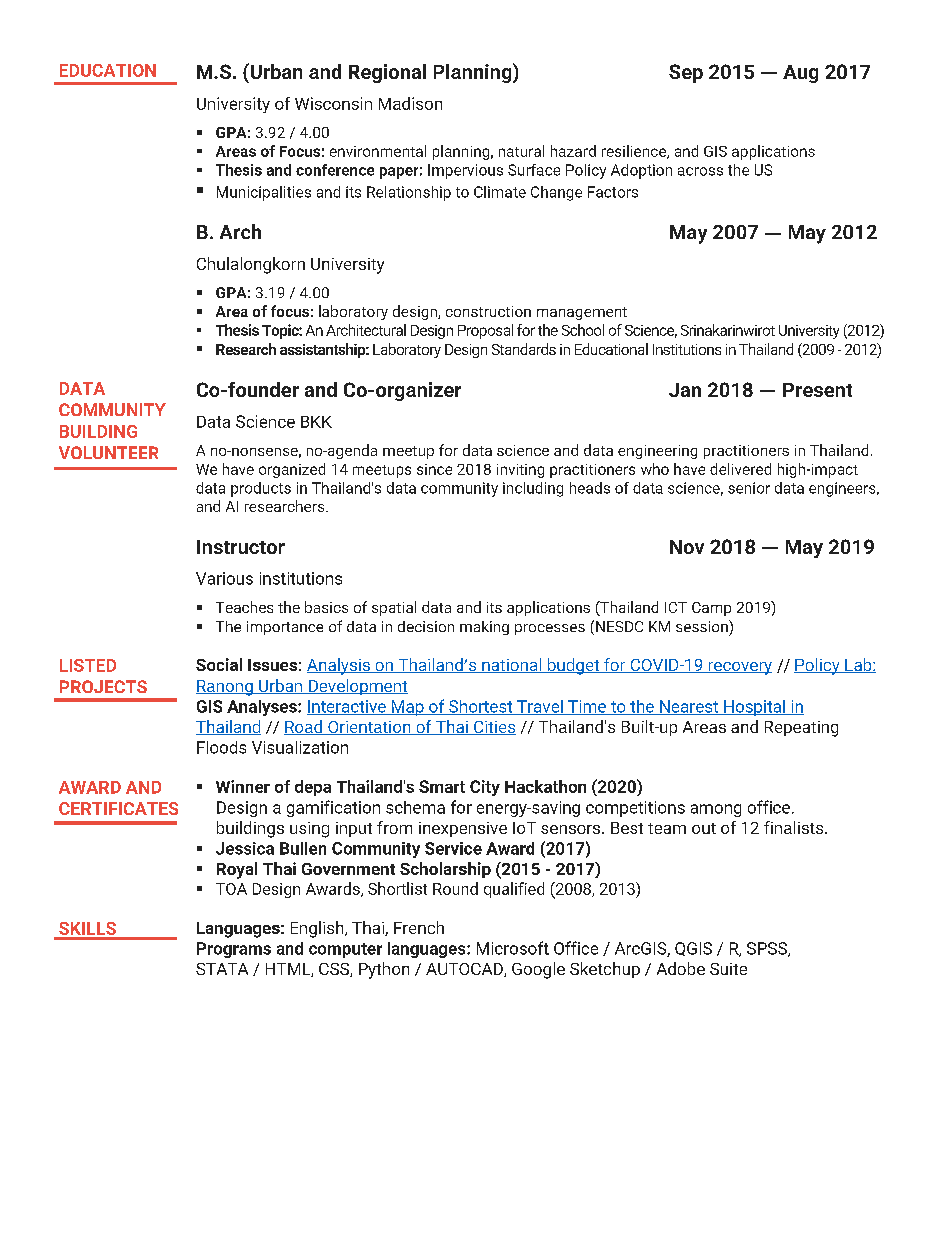 The height and width of the screenshot is (1233, 952). Describe the element at coordinates (264, 193) in the screenshot. I see `Municipalities` at that location.
